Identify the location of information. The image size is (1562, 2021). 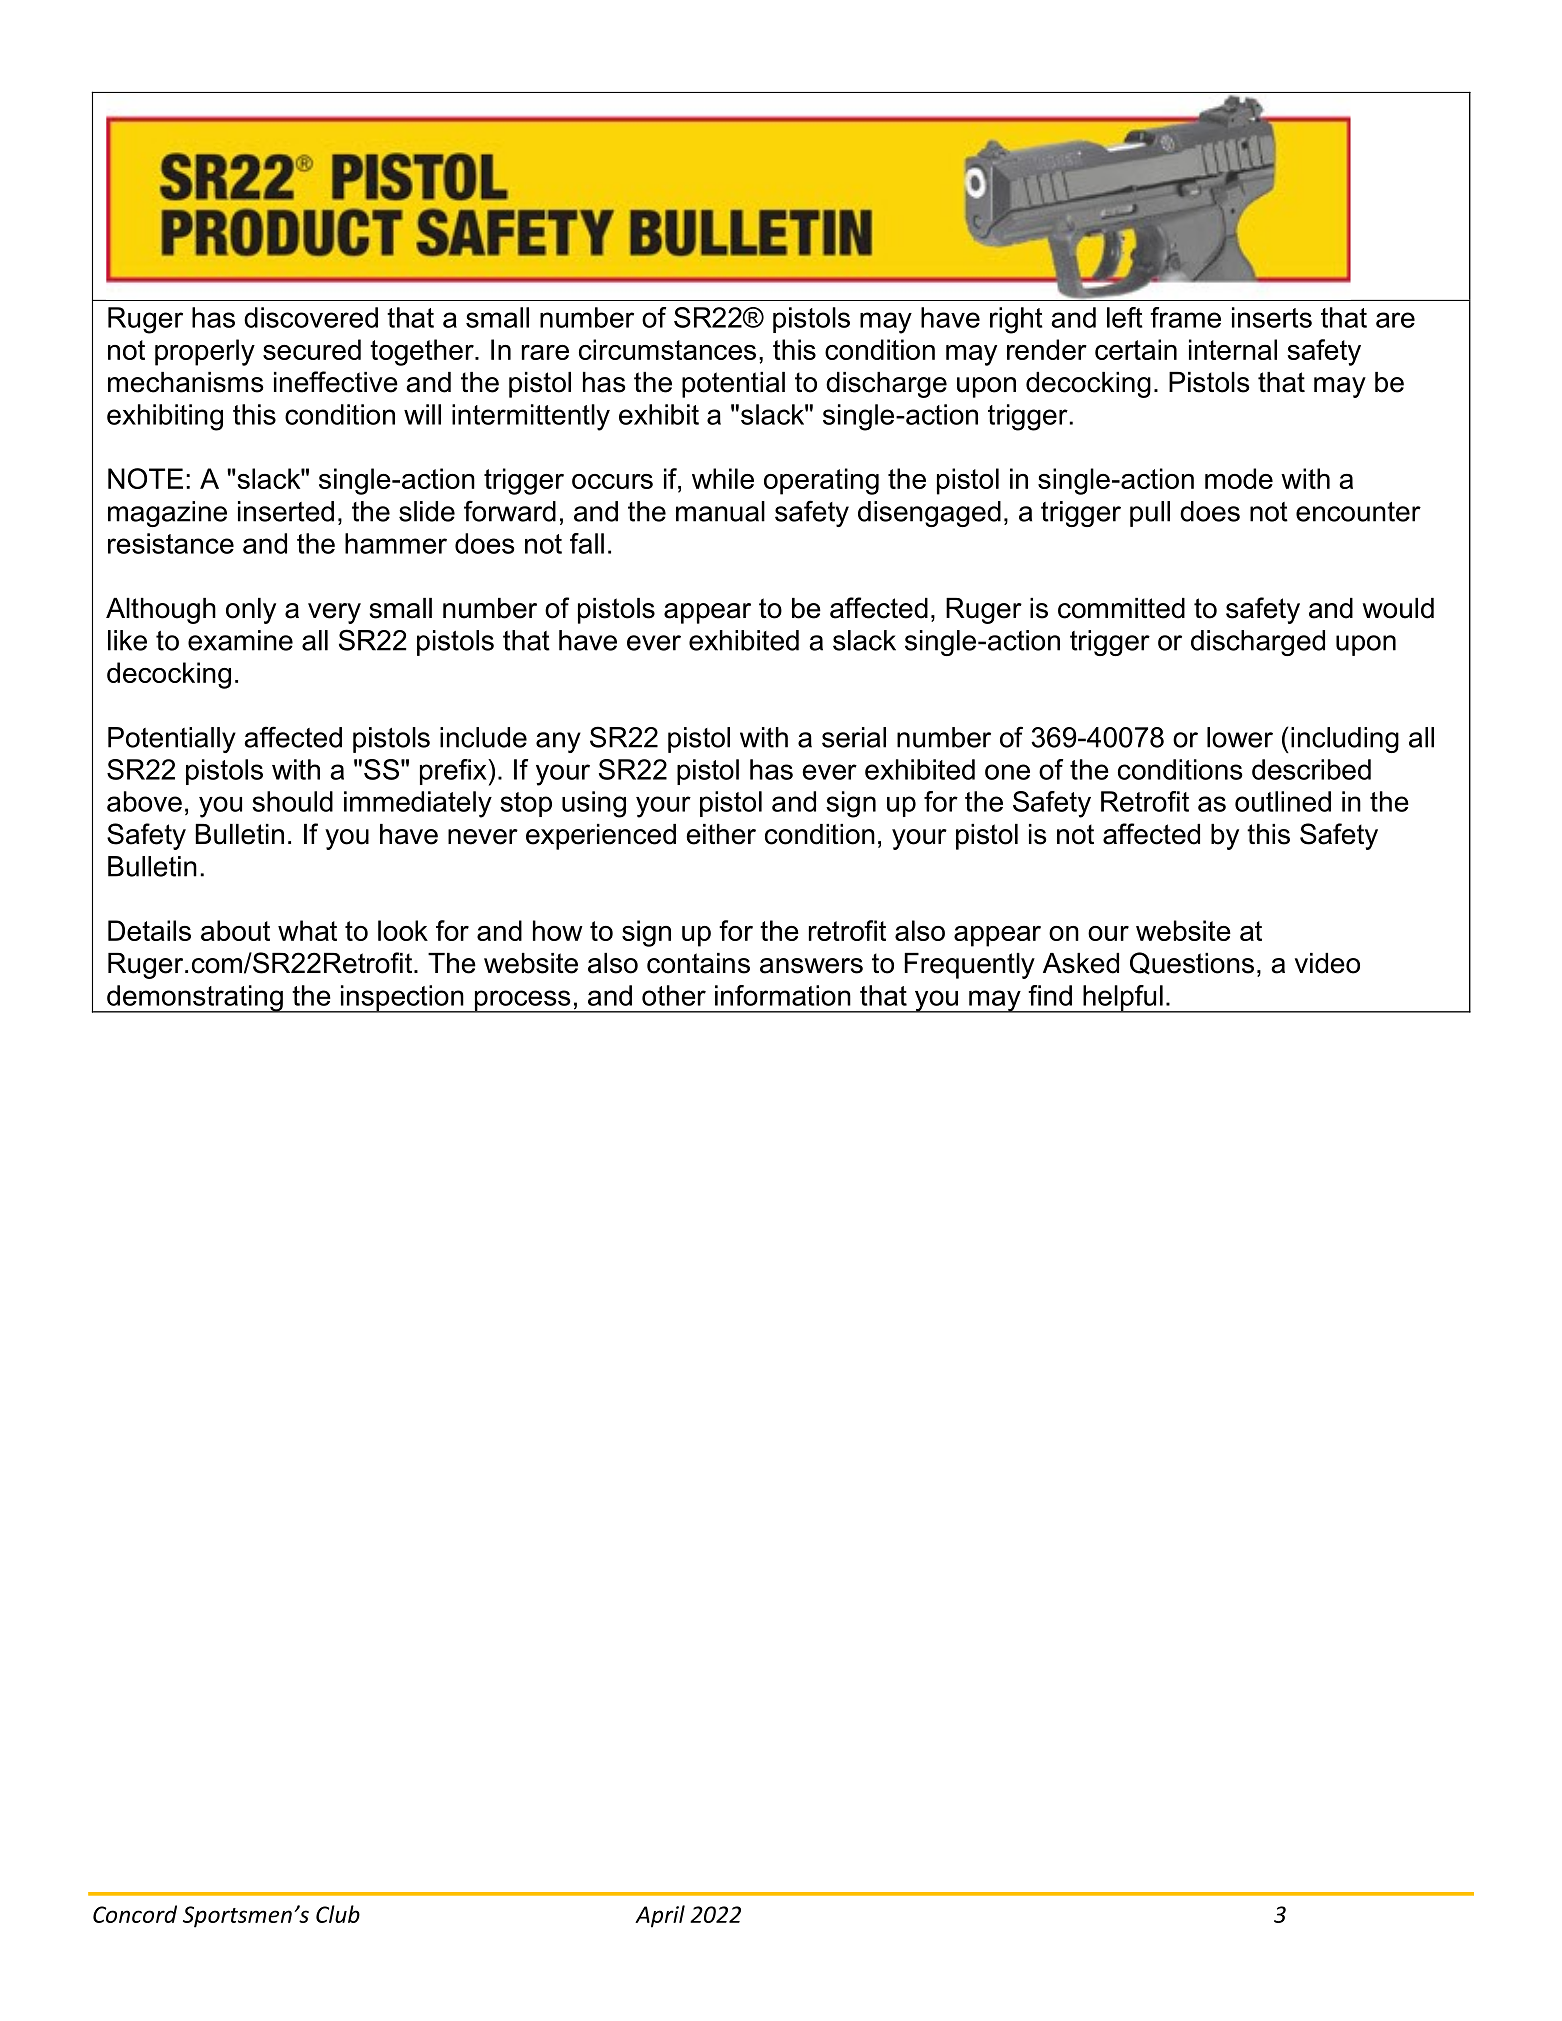
(783, 995).
